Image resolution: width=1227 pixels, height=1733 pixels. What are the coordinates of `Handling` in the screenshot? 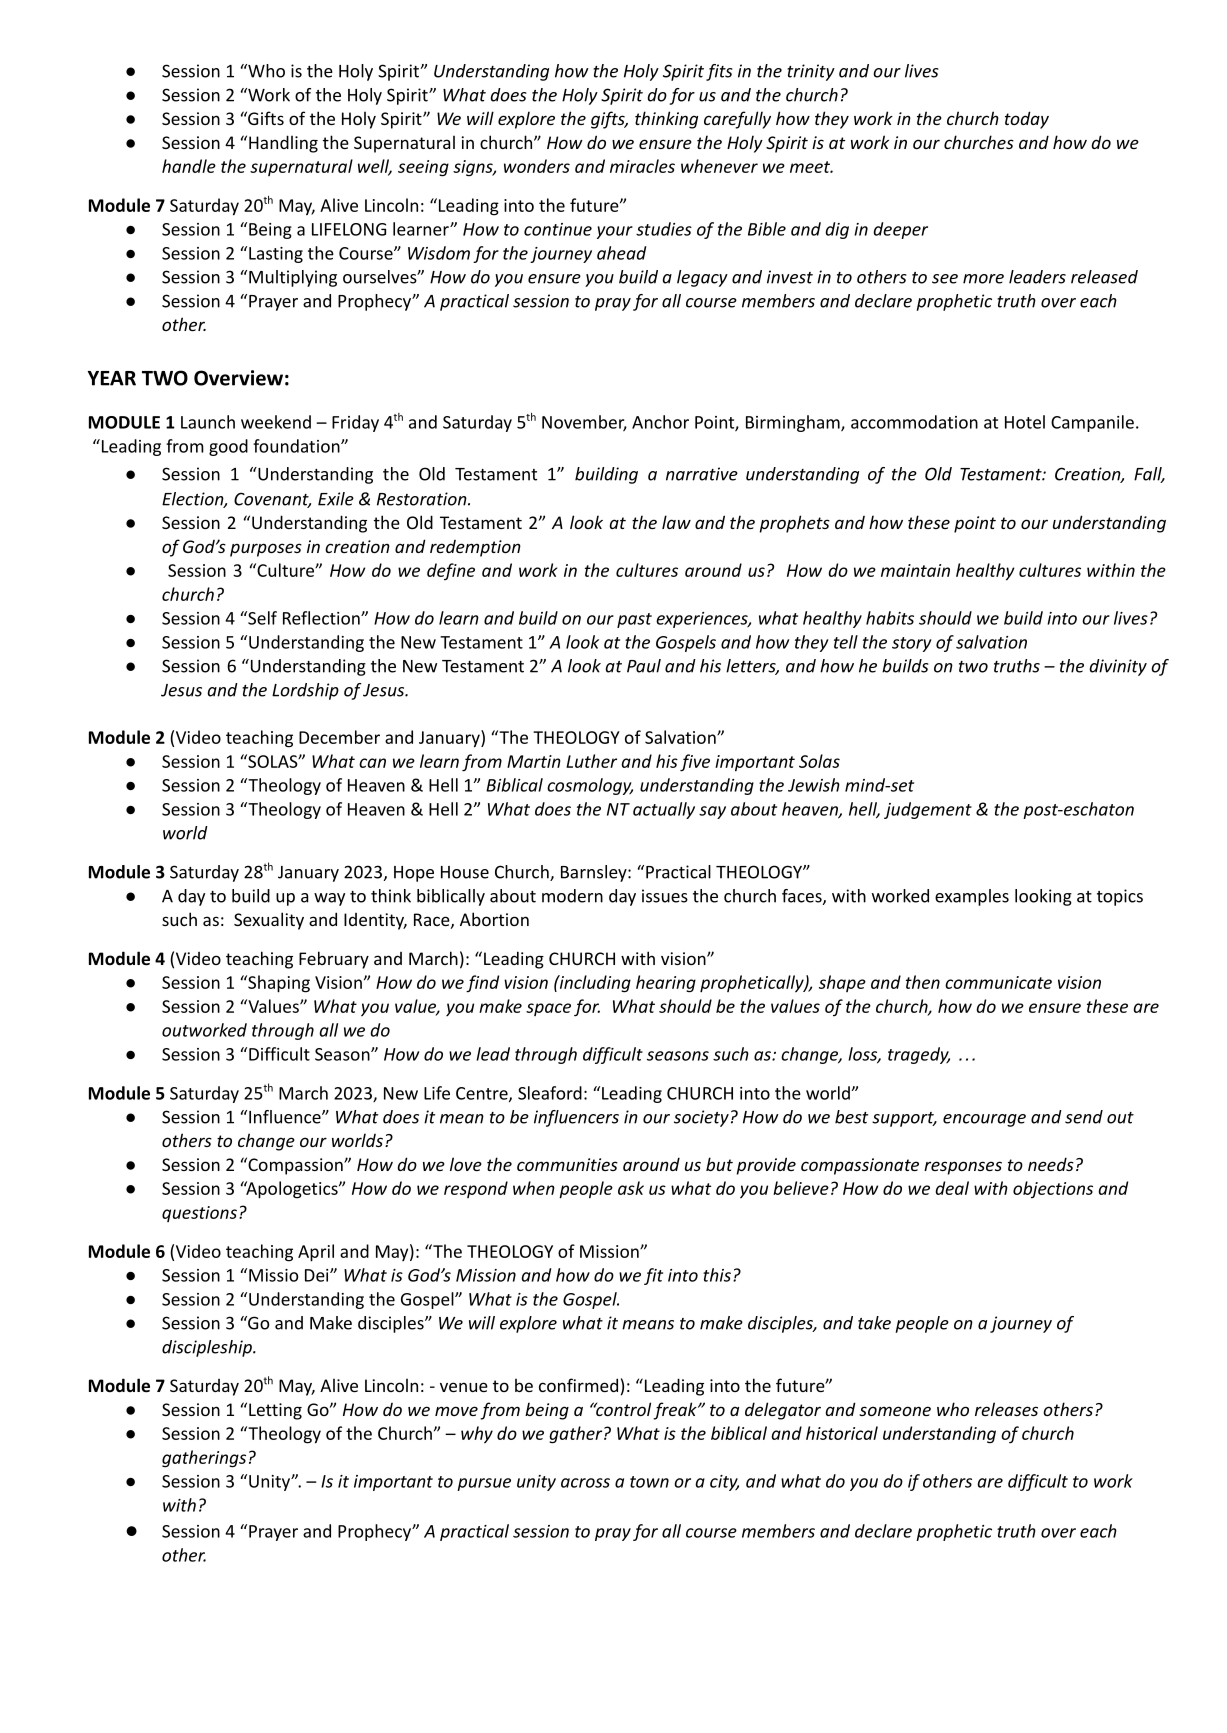 It's located at (283, 144).
